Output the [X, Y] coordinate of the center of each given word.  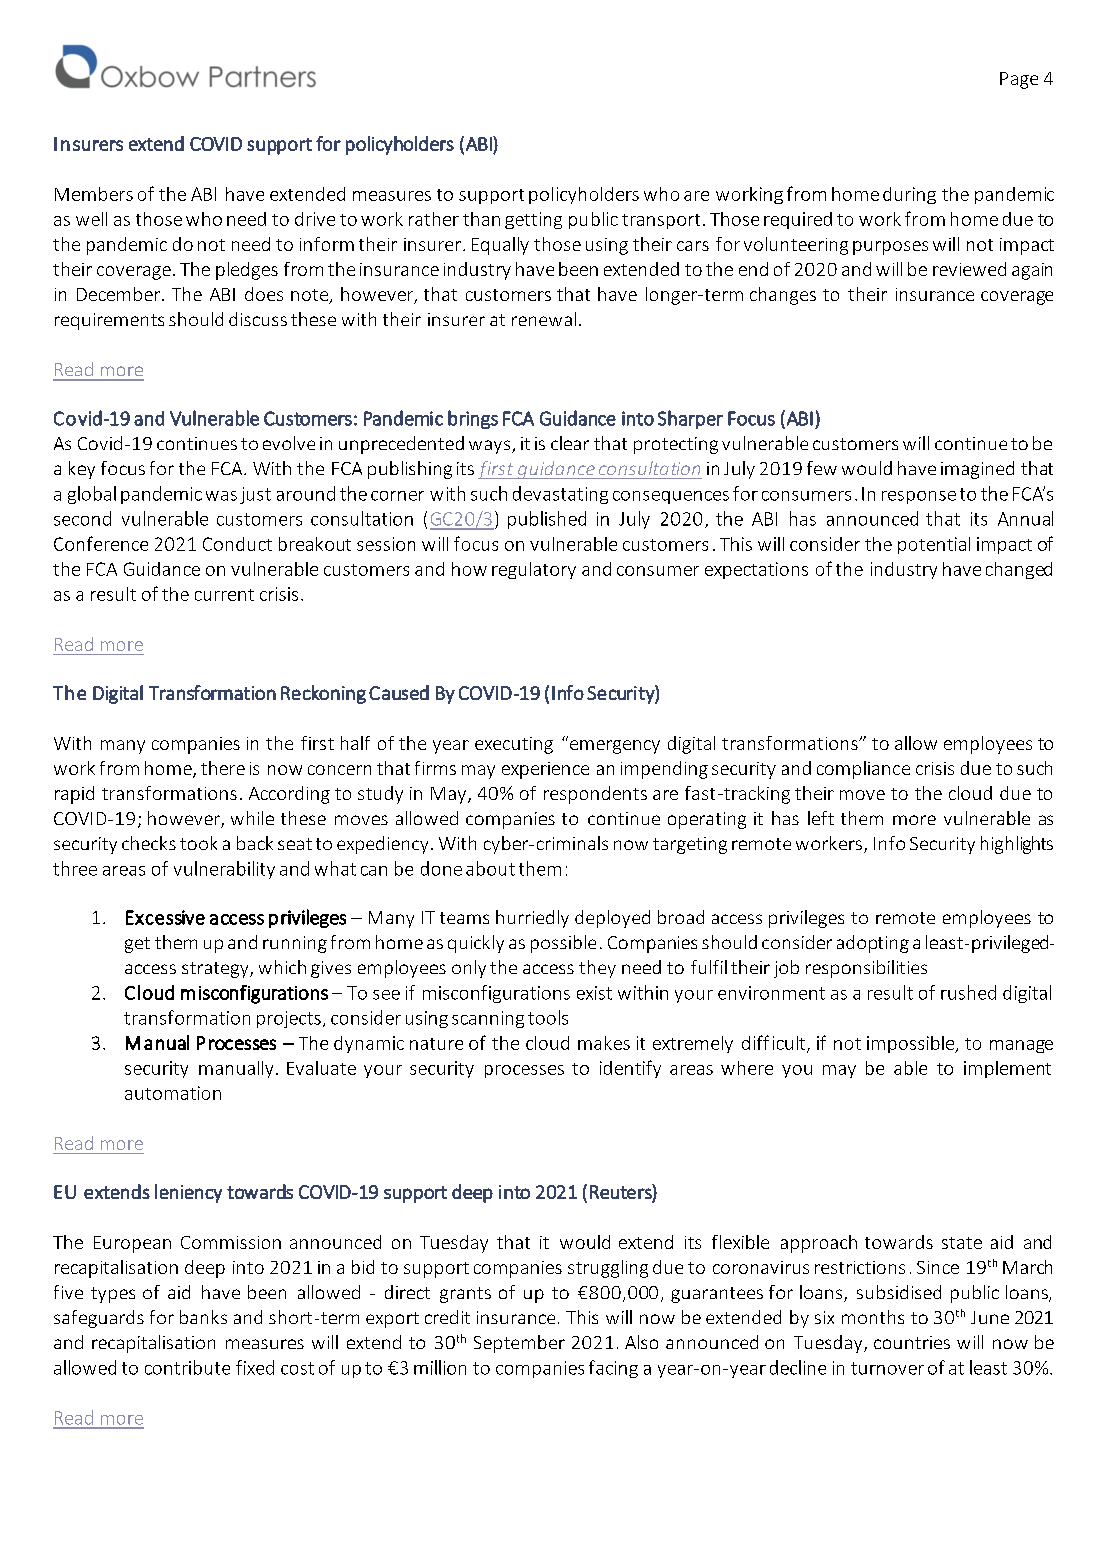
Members [94, 194]
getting [533, 220]
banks [203, 1317]
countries [912, 1342]
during [909, 195]
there [223, 768]
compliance [863, 770]
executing [514, 745]
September [519, 1344]
